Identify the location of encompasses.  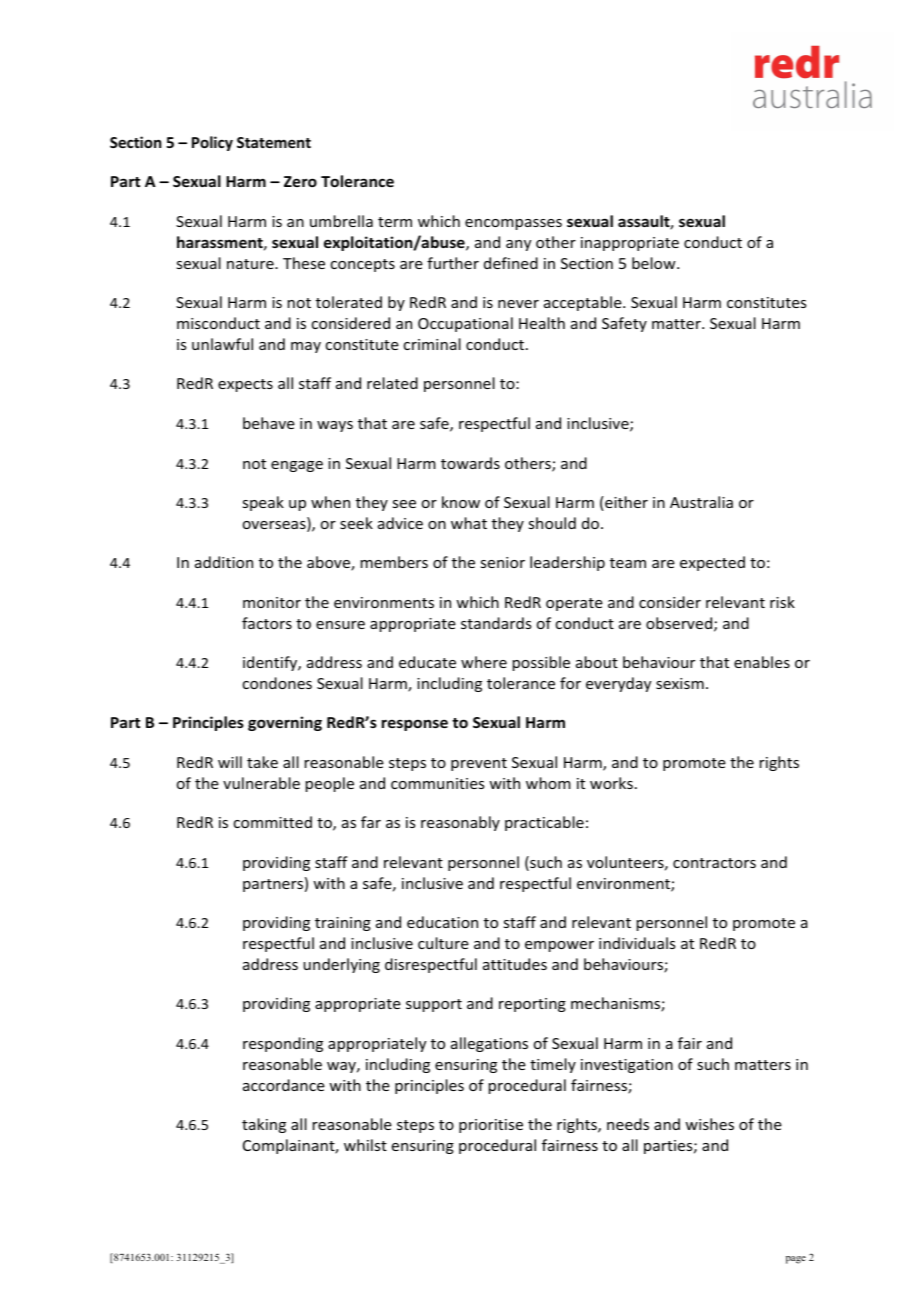
(513, 224).
